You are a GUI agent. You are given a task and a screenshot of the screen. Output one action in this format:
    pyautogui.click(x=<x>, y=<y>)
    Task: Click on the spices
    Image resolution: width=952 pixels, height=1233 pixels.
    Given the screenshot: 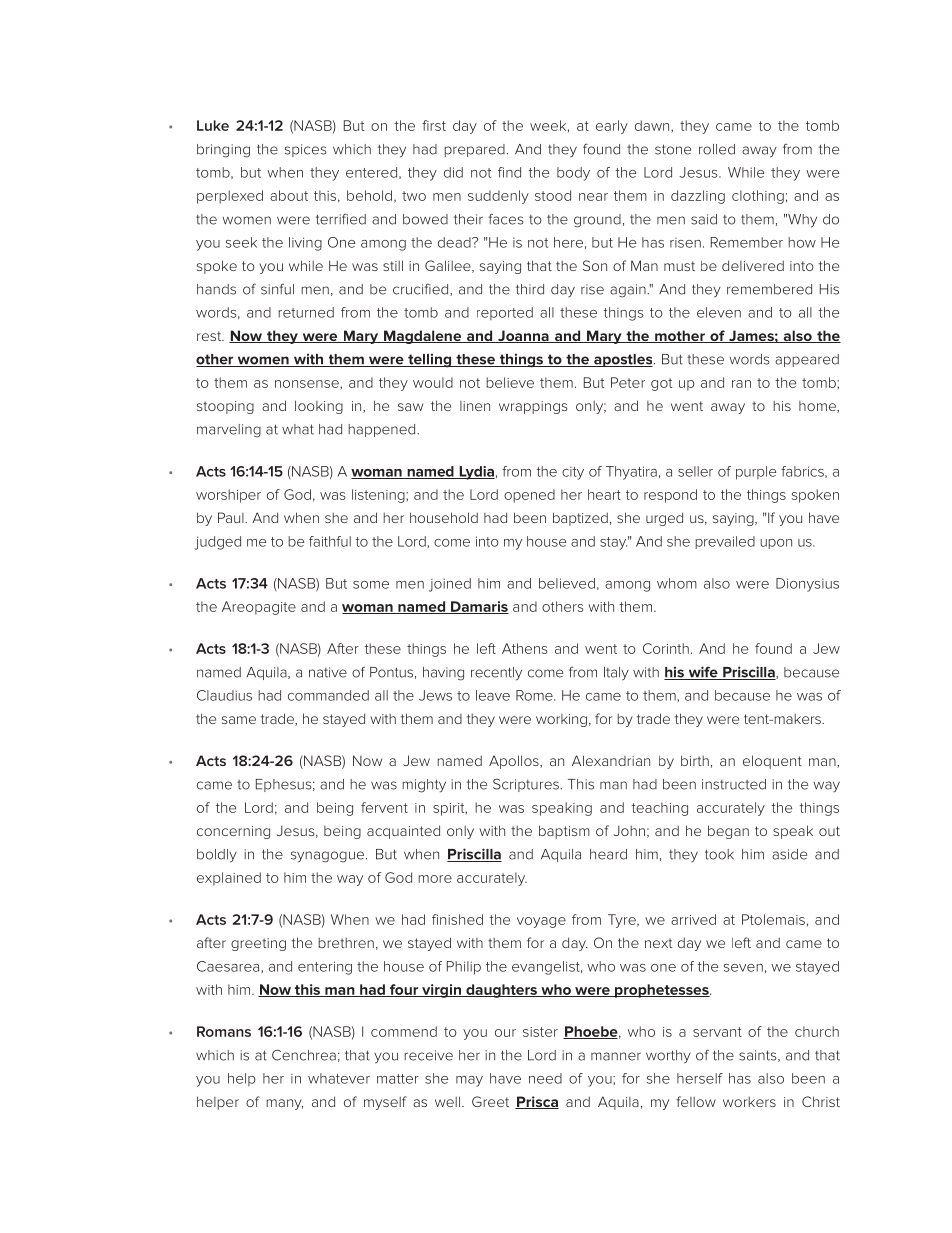 What is the action you would take?
    pyautogui.click(x=306, y=150)
